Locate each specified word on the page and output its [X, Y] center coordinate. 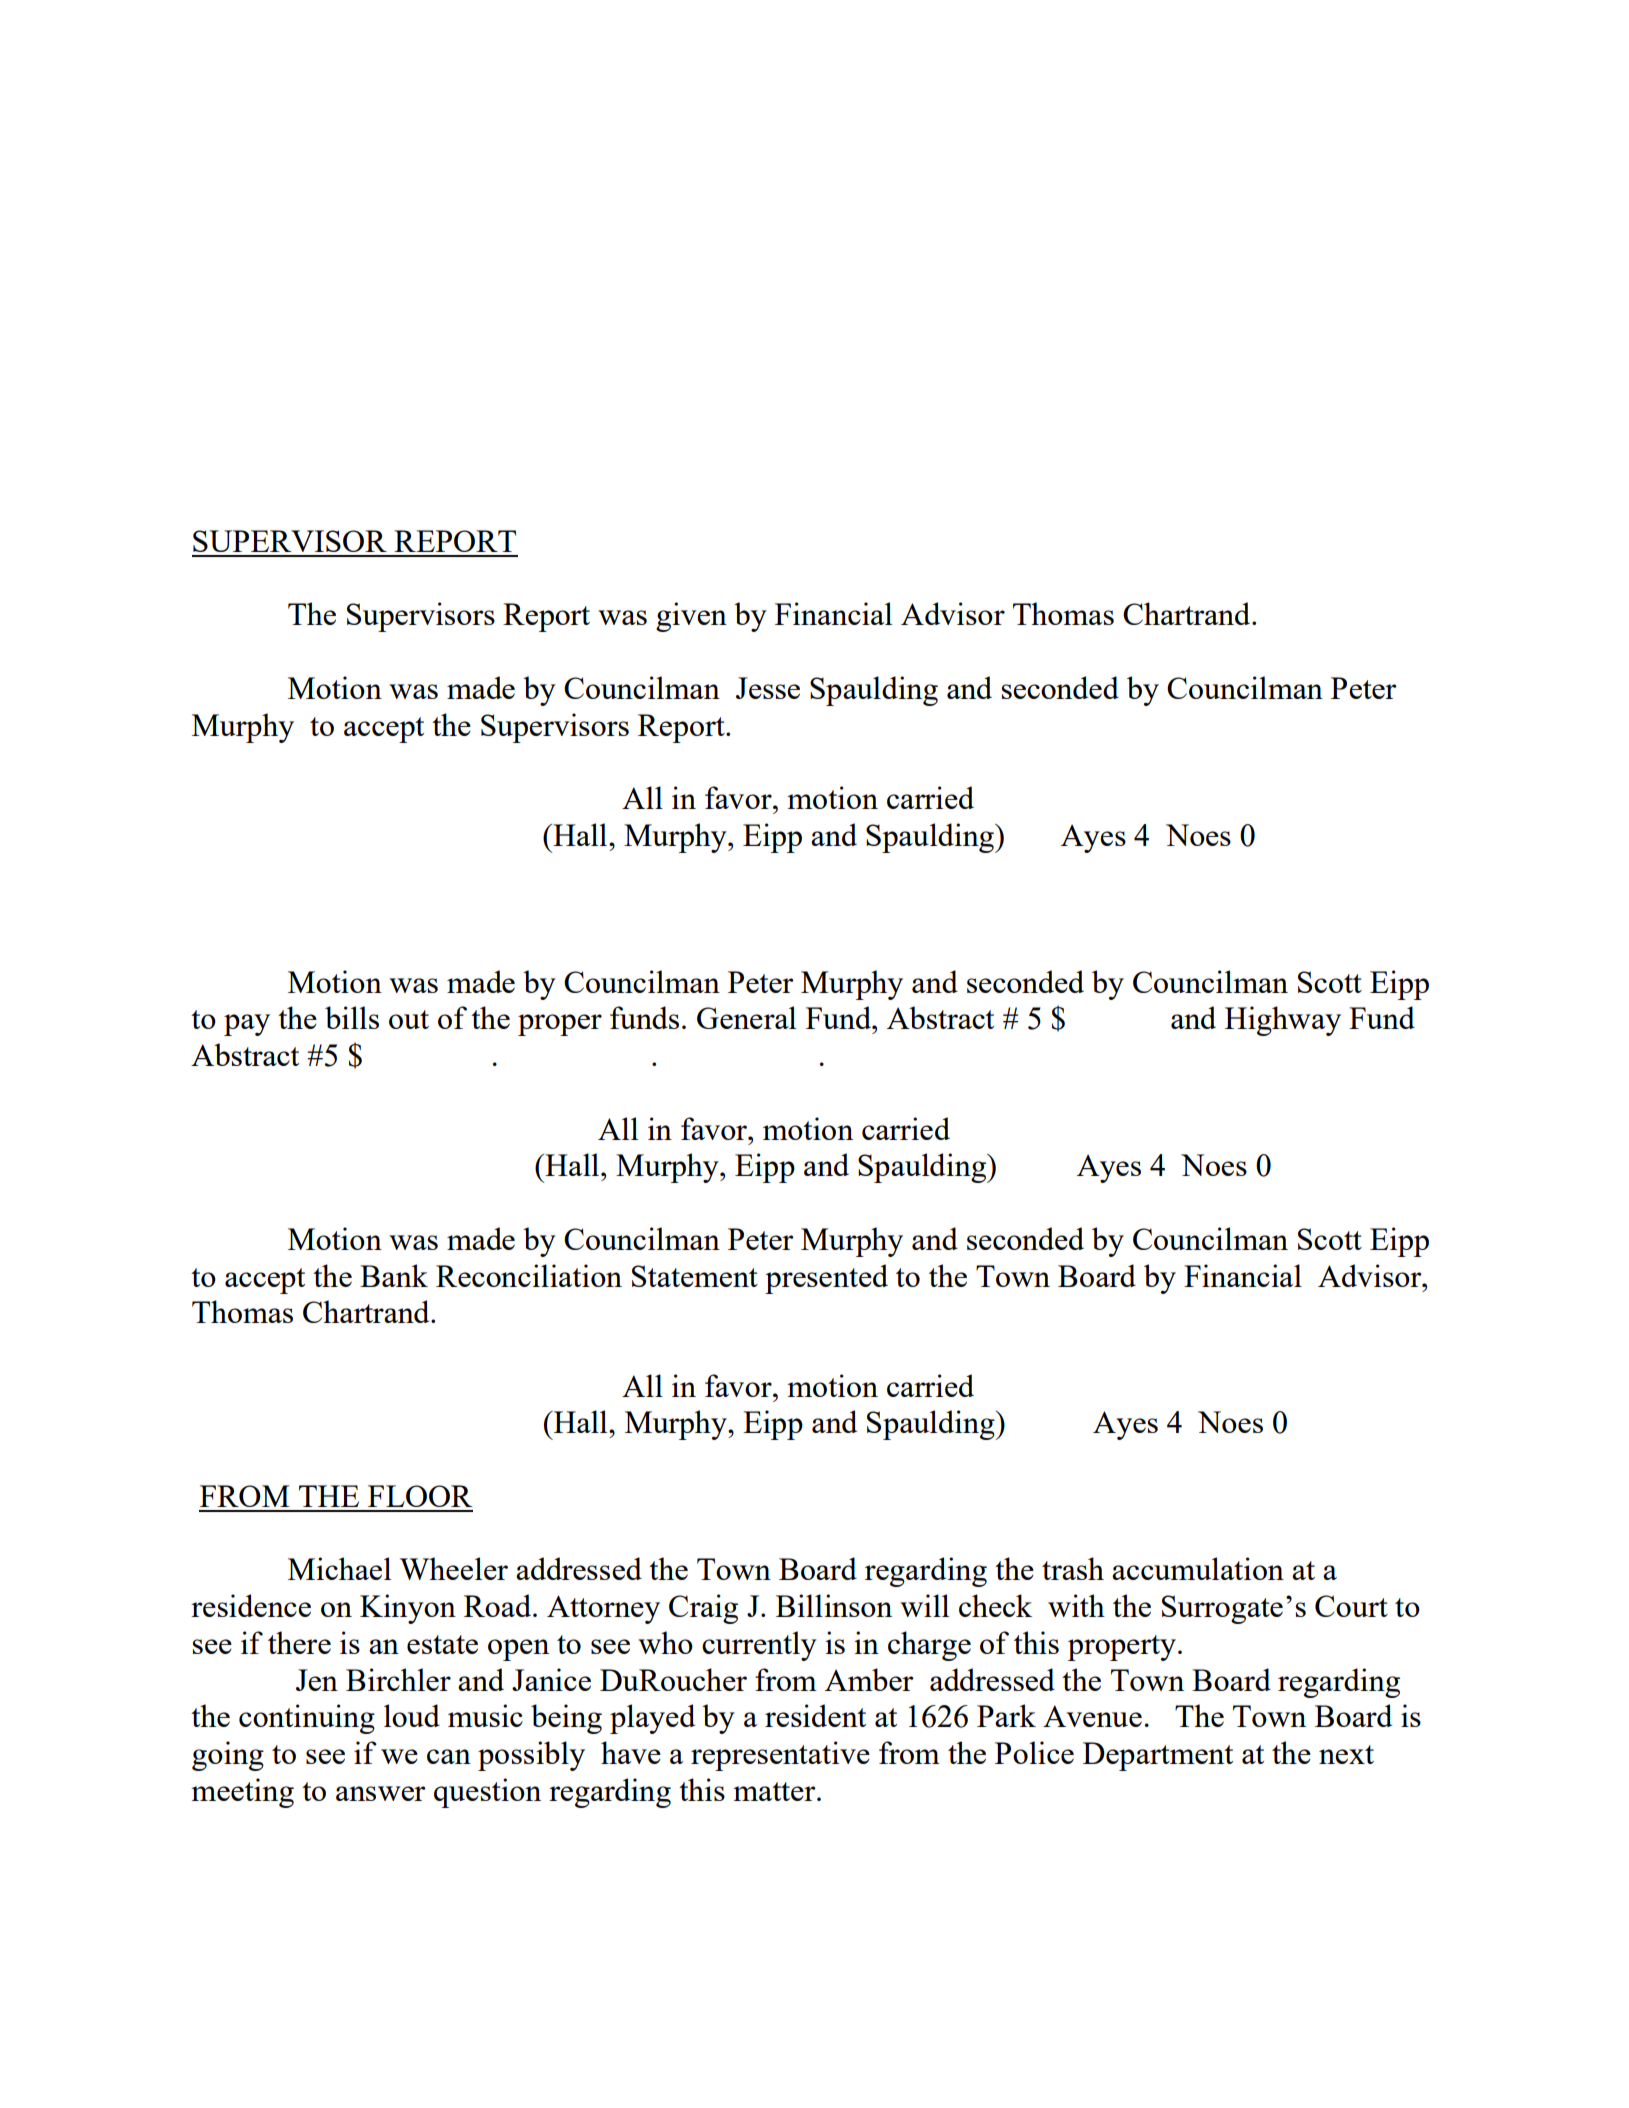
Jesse [768, 688]
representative [780, 1756]
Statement [695, 1276]
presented [826, 1279]
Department [1158, 1756]
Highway [1283, 1021]
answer [381, 1793]
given [691, 617]
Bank [394, 1275]
